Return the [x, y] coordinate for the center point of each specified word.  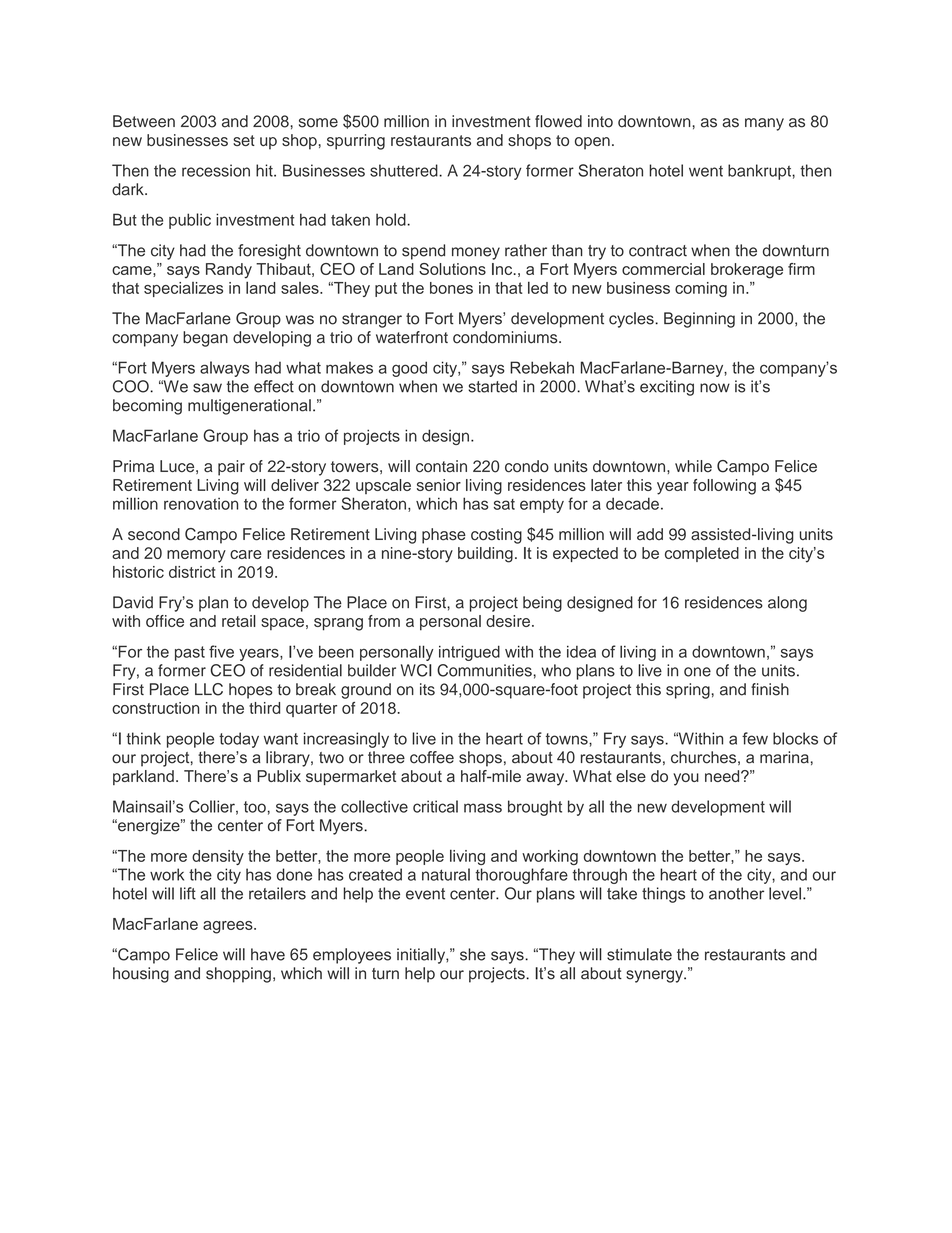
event [425, 894]
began [205, 339]
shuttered [405, 170]
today [239, 740]
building [485, 555]
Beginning [699, 320]
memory [196, 556]
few [755, 738]
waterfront [412, 337]
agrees [229, 927]
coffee [432, 757]
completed [702, 554]
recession [216, 170]
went [706, 171]
